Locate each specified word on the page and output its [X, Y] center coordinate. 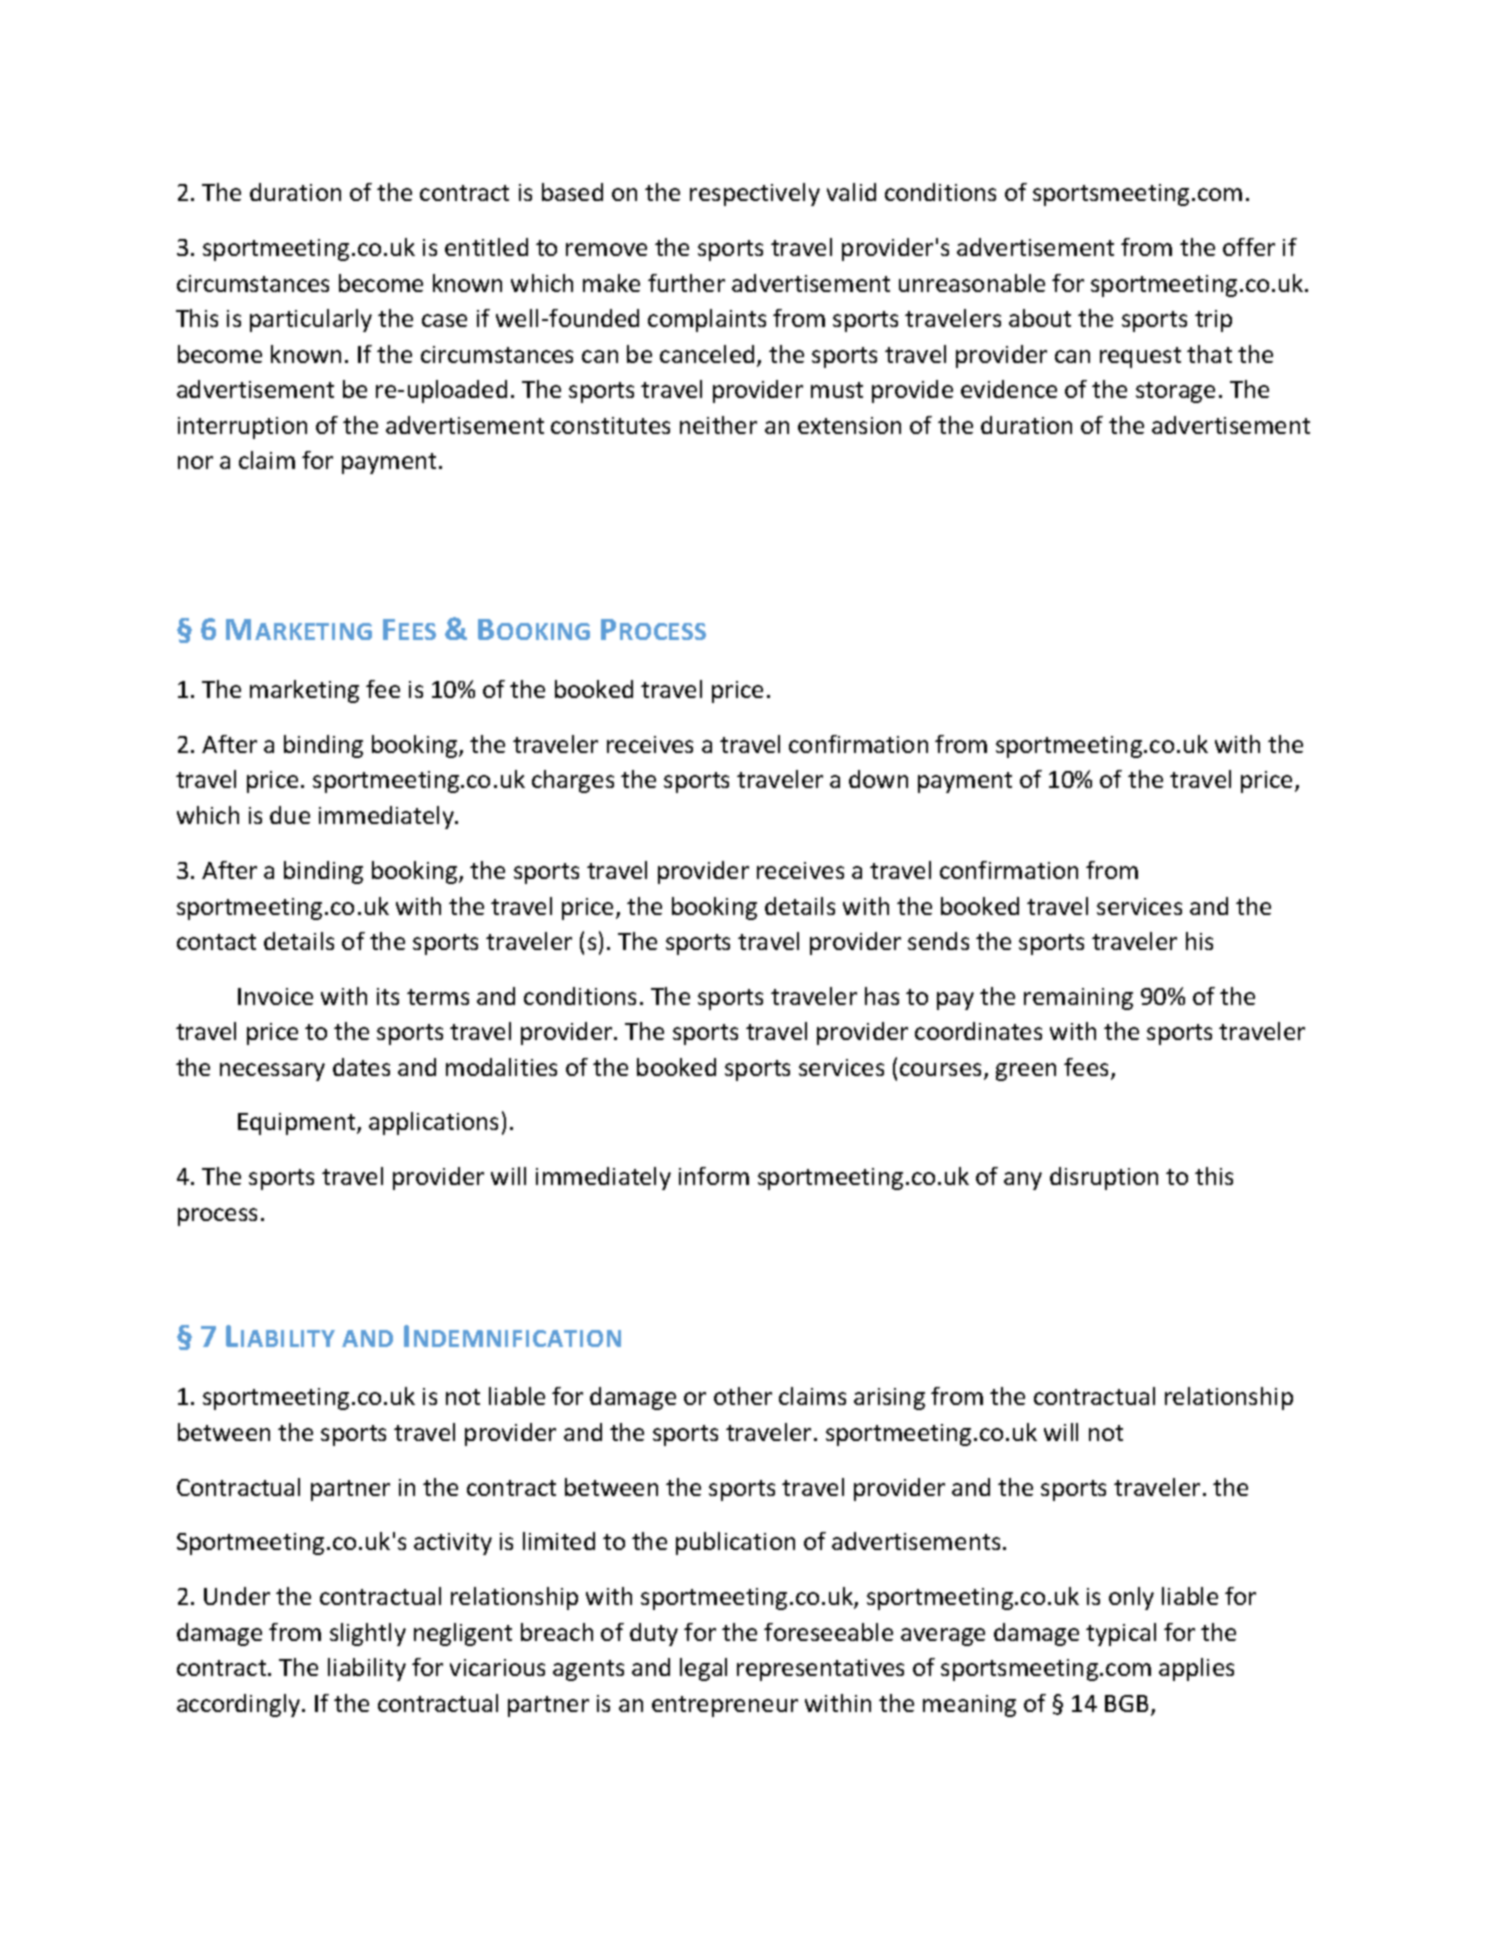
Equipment [298, 1124]
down [878, 779]
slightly [368, 1634]
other [743, 1396]
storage [1175, 392]
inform [714, 1176]
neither [718, 425]
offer [1249, 247]
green [1026, 1072]
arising [889, 1399]
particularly [311, 320]
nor [195, 462]
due [290, 815]
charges [573, 781]
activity [453, 1544]
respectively [755, 194]
